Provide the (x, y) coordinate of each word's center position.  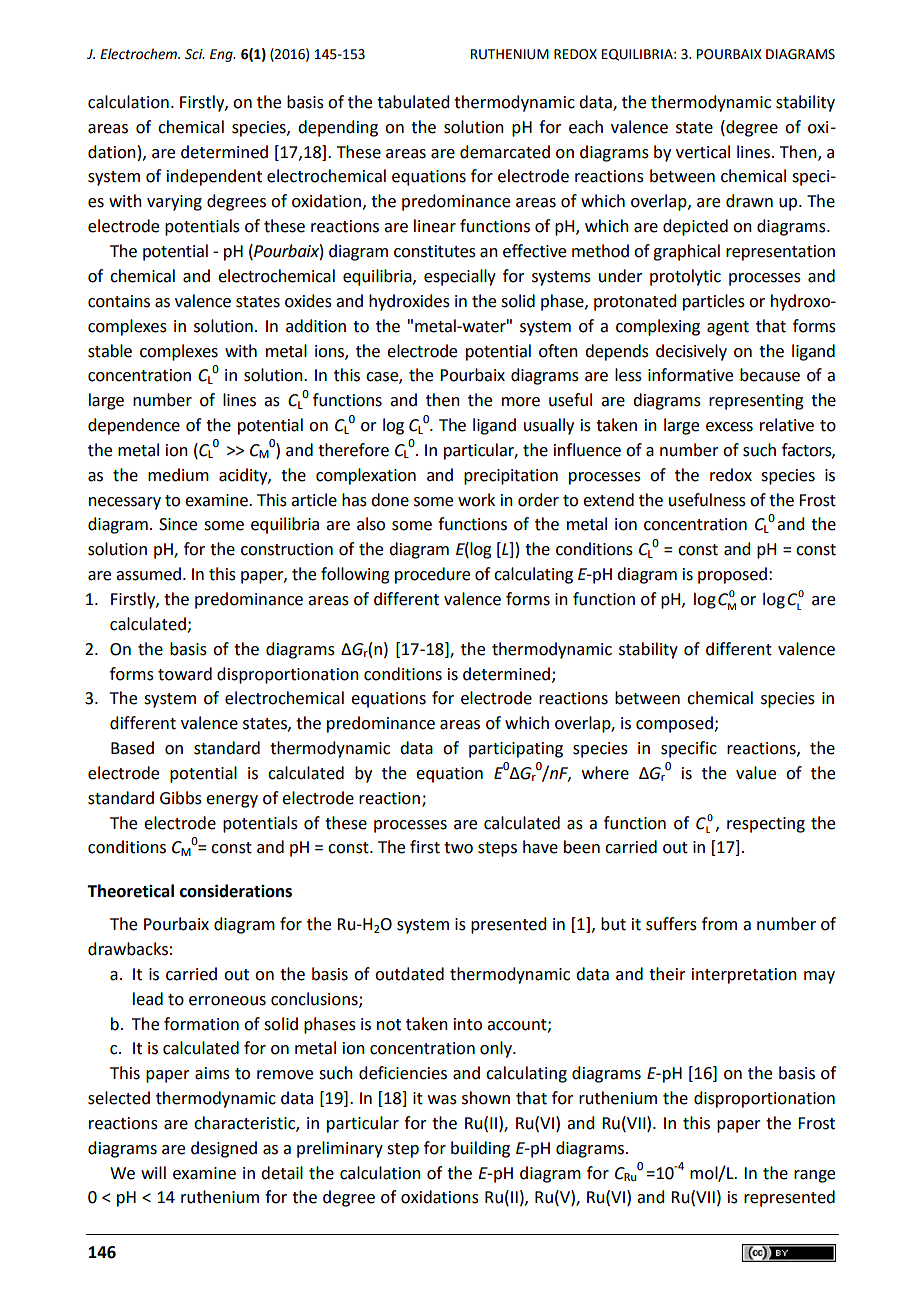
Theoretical (130, 891)
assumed (148, 574)
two (458, 848)
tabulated (413, 102)
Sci (195, 54)
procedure (432, 575)
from (719, 924)
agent (728, 328)
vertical (703, 152)
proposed (732, 575)
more (521, 402)
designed (224, 1149)
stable (110, 351)
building (480, 1149)
